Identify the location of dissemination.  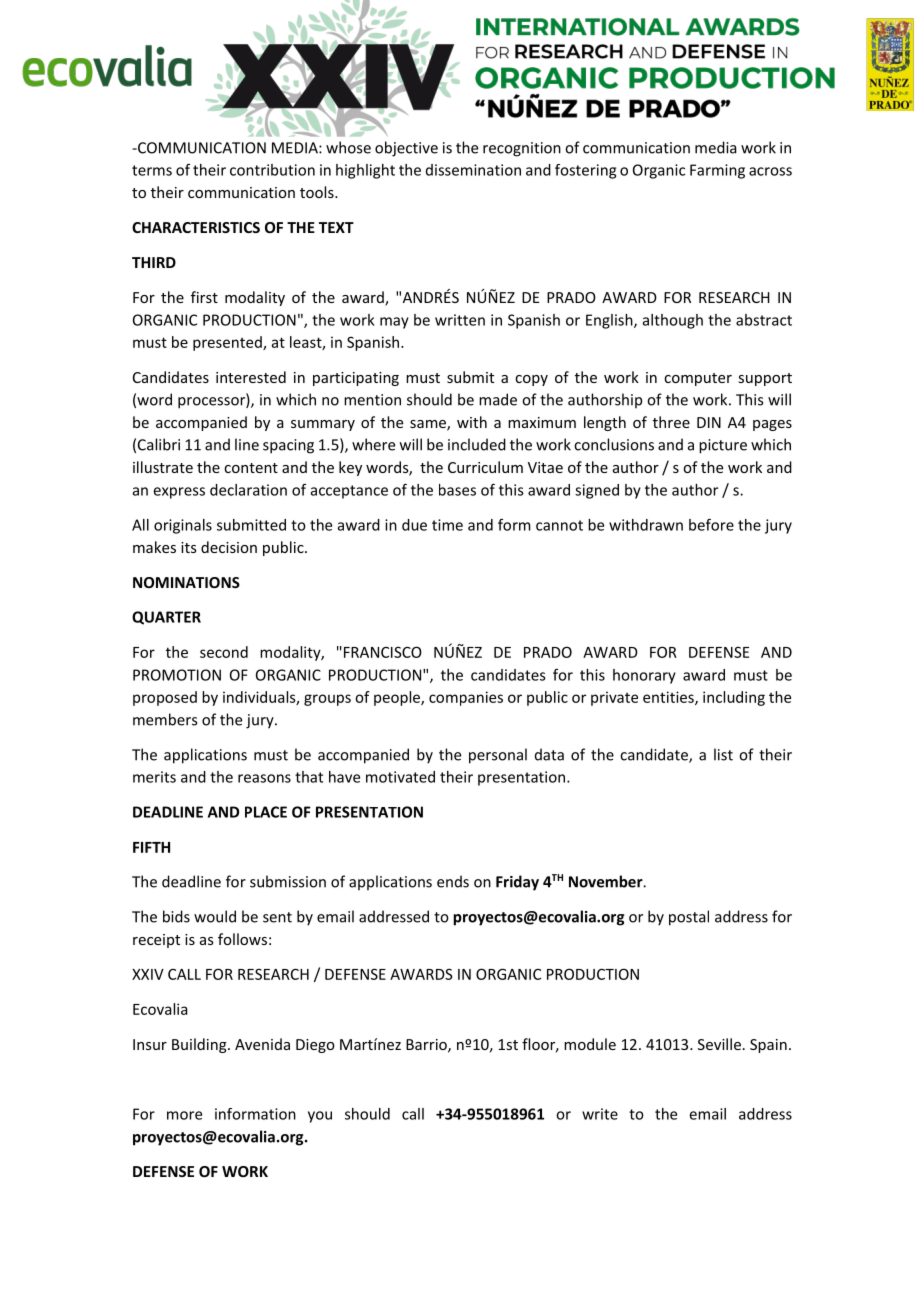
(473, 170).
